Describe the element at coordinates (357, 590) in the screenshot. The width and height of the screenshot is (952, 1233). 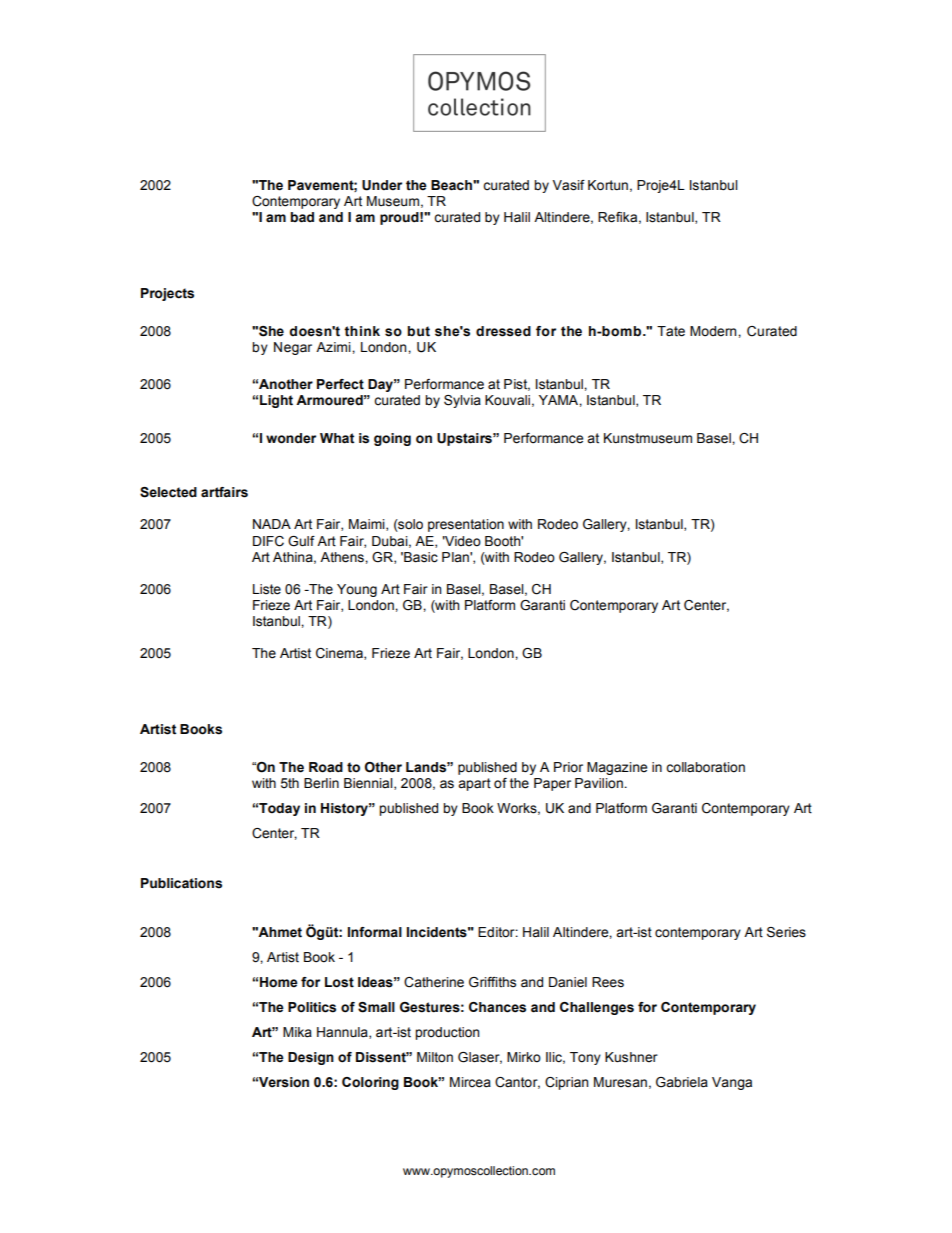
I see `Young` at that location.
